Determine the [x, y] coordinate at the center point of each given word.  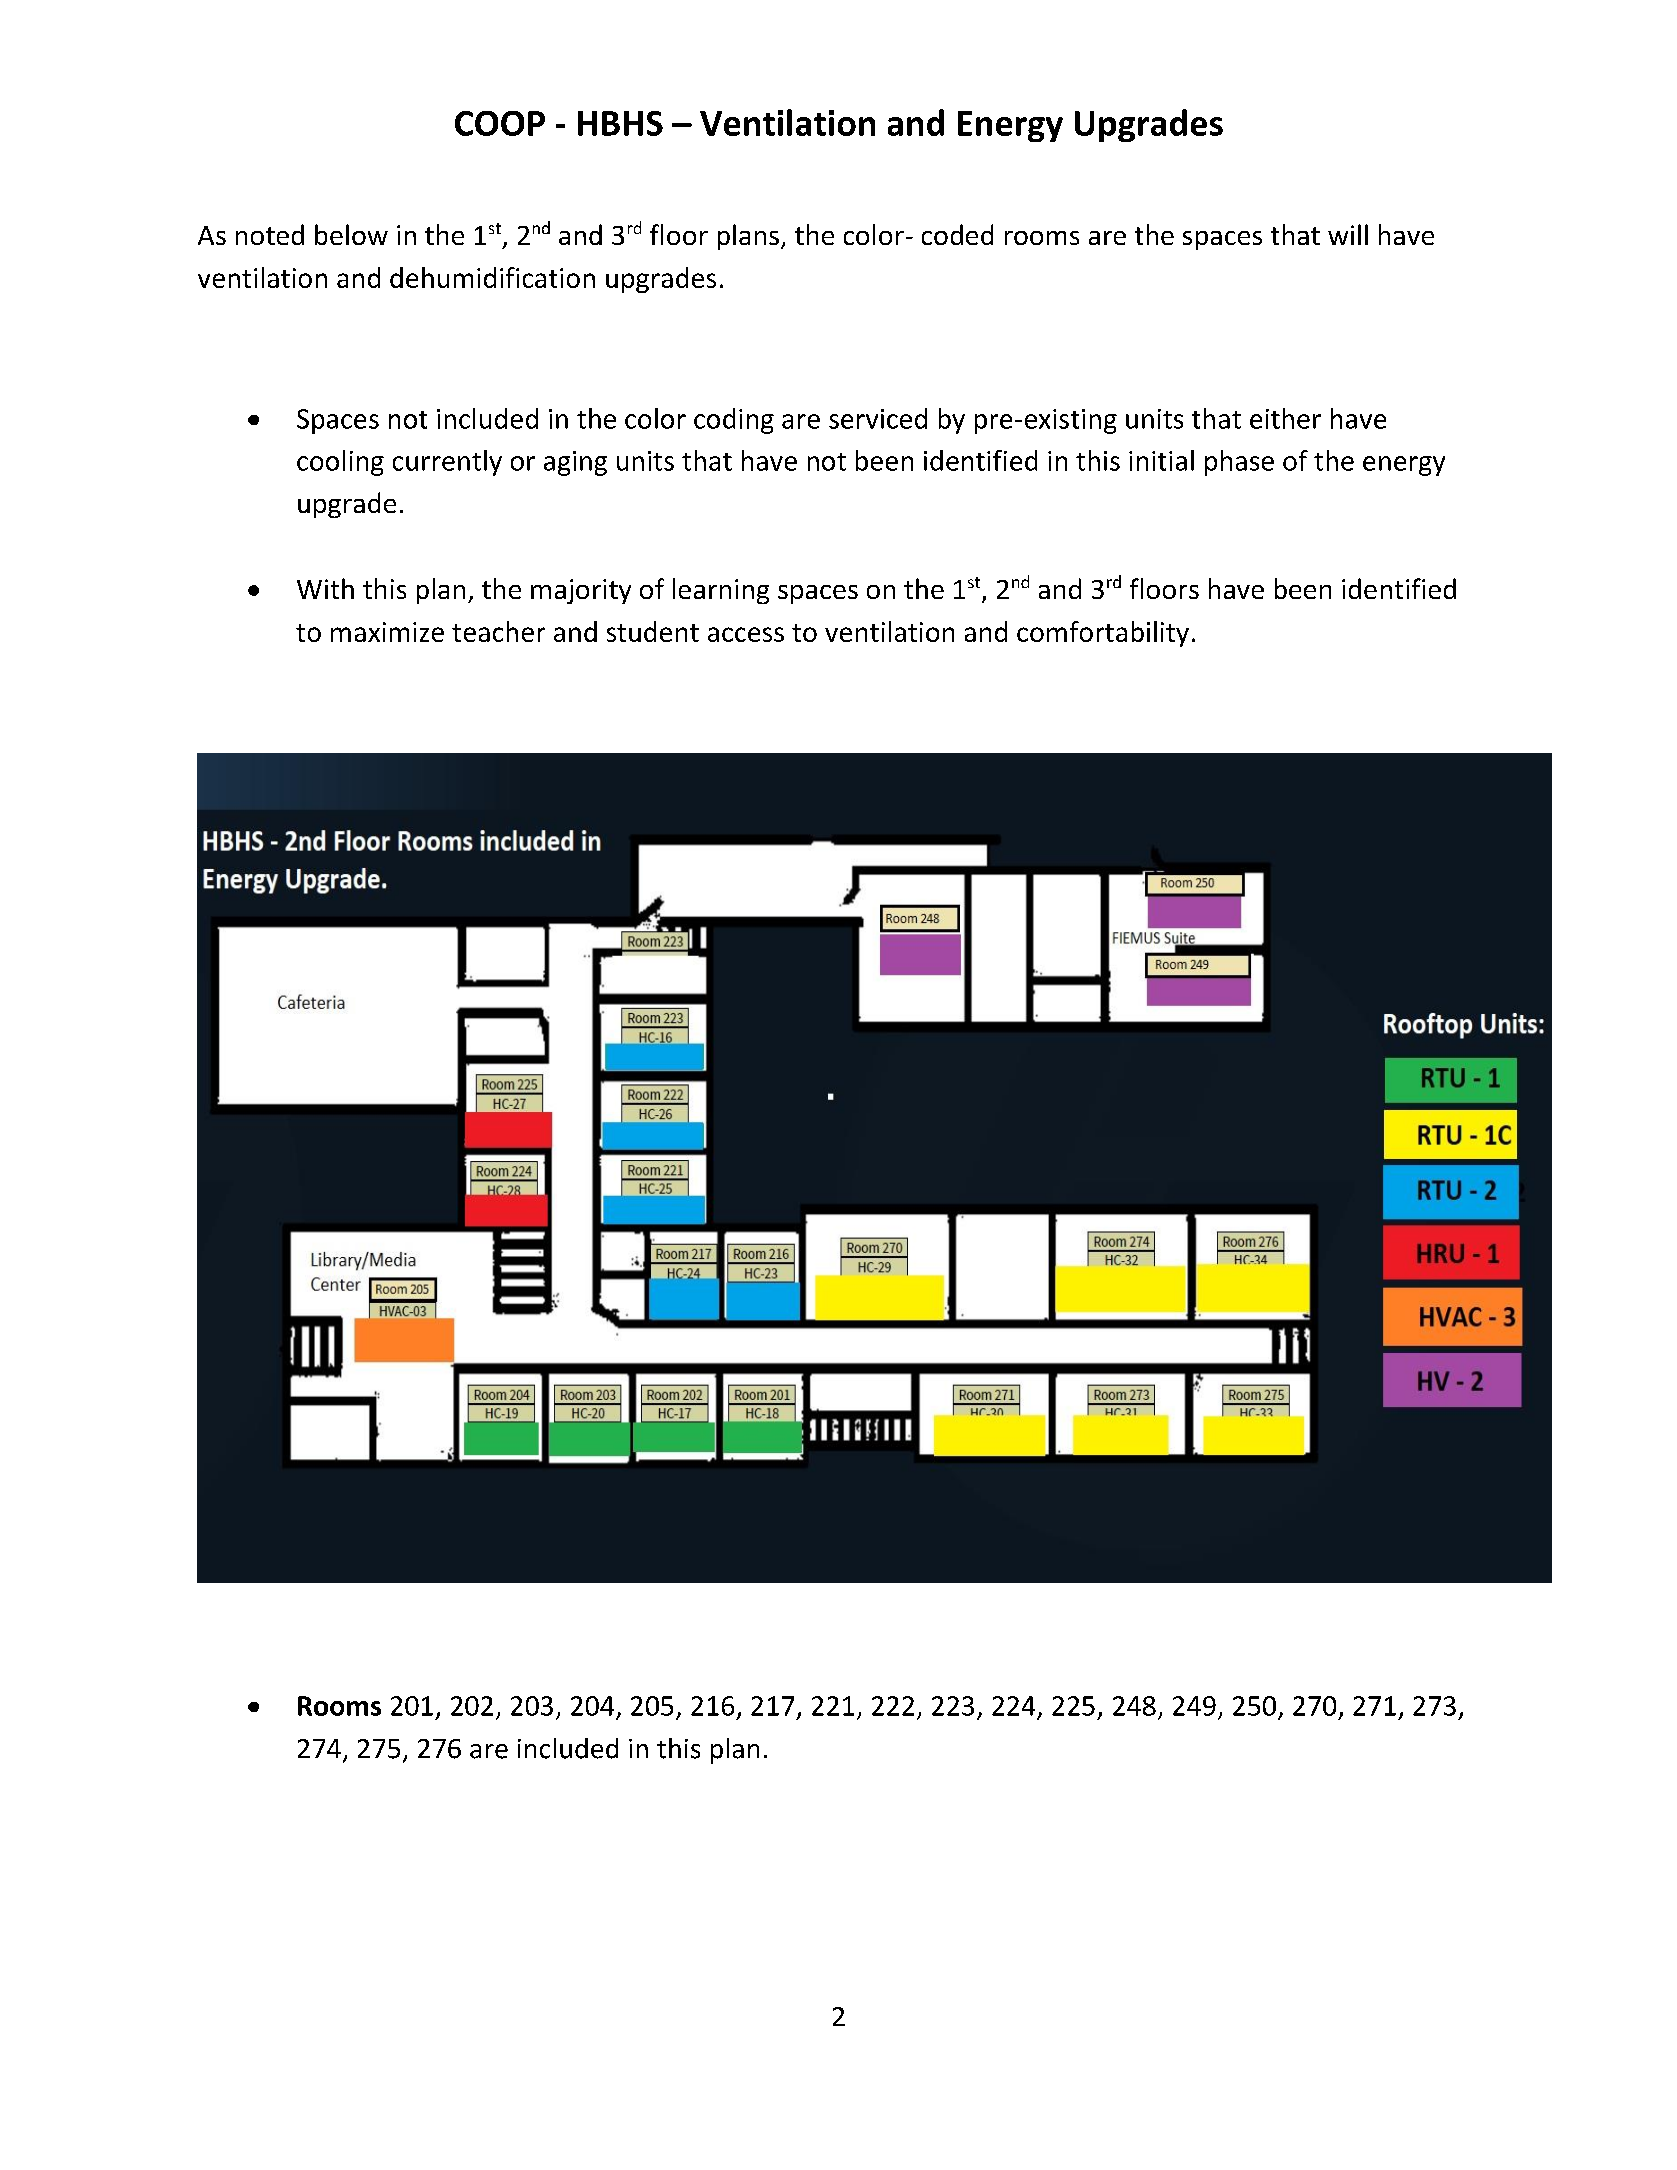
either [1285, 418]
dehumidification [492, 277]
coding [734, 421]
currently [447, 463]
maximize [387, 632]
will [1348, 234]
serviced [878, 418]
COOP [500, 123]
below [351, 234]
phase [1239, 463]
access [746, 634]
